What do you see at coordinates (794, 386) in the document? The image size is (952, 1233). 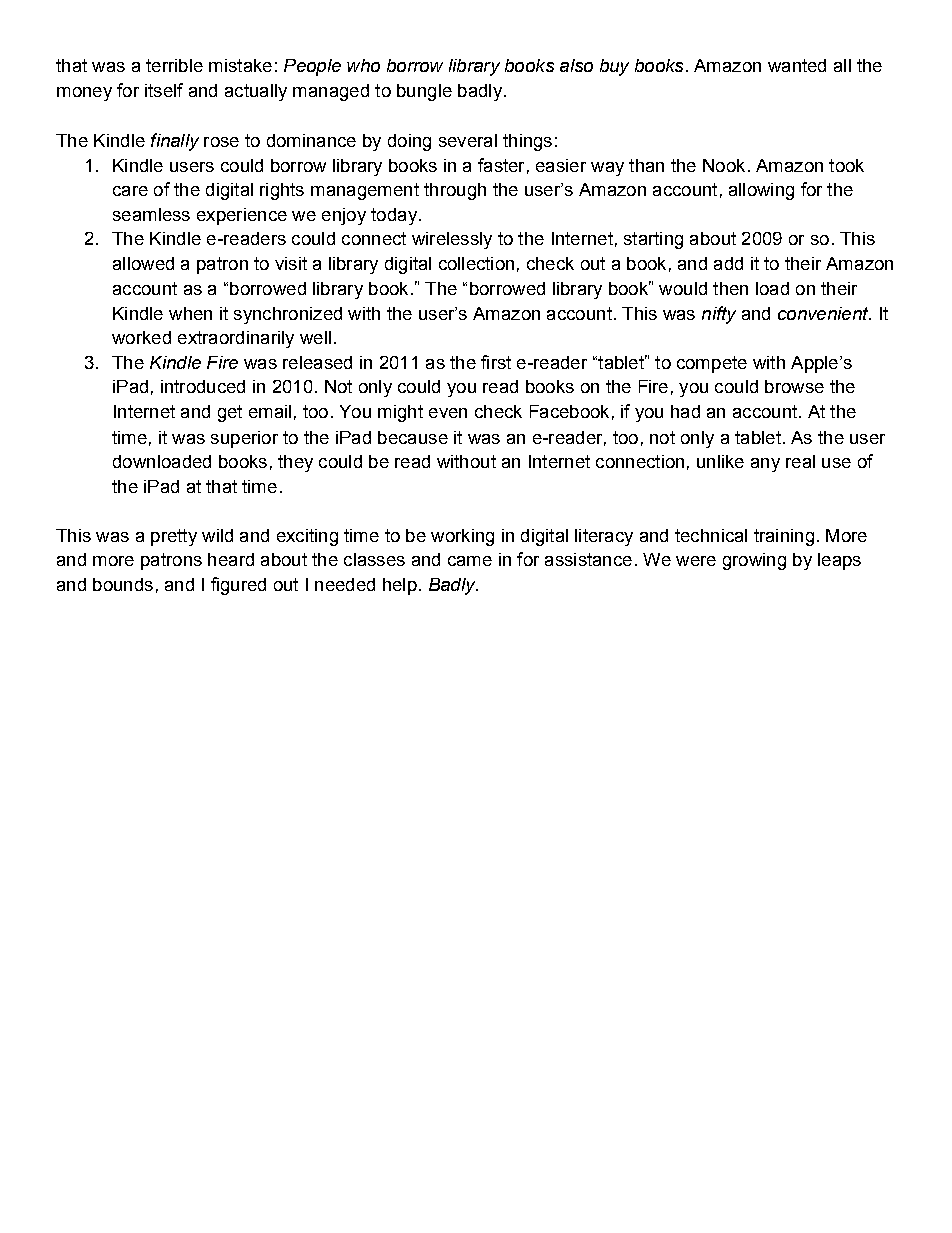 I see `browse` at bounding box center [794, 386].
